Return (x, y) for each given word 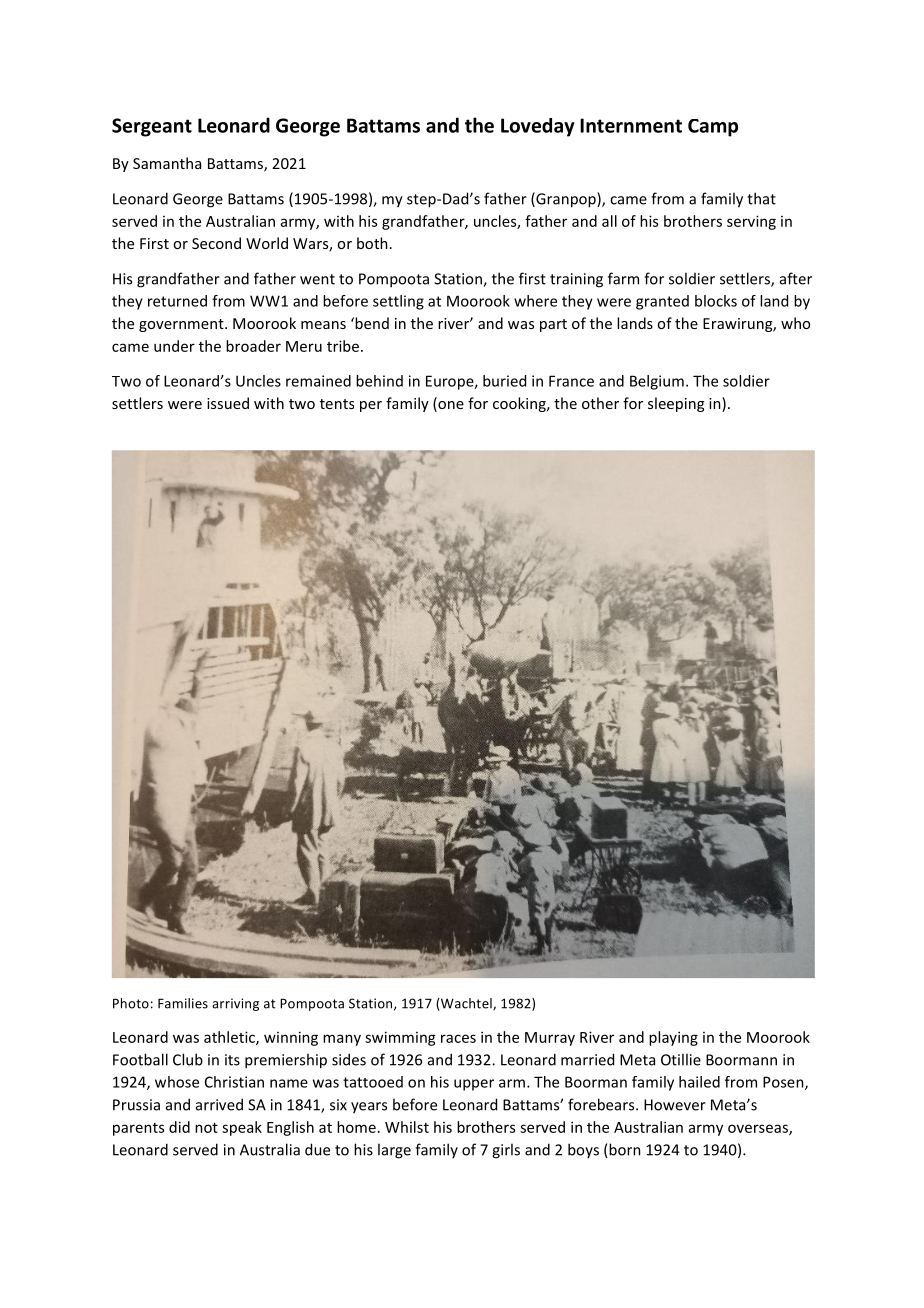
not (206, 1128)
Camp (713, 128)
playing (673, 1038)
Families (183, 1003)
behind (379, 381)
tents (337, 404)
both (372, 243)
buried (504, 381)
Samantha (167, 163)
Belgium (657, 382)
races (458, 1038)
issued (228, 403)
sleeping (676, 404)
